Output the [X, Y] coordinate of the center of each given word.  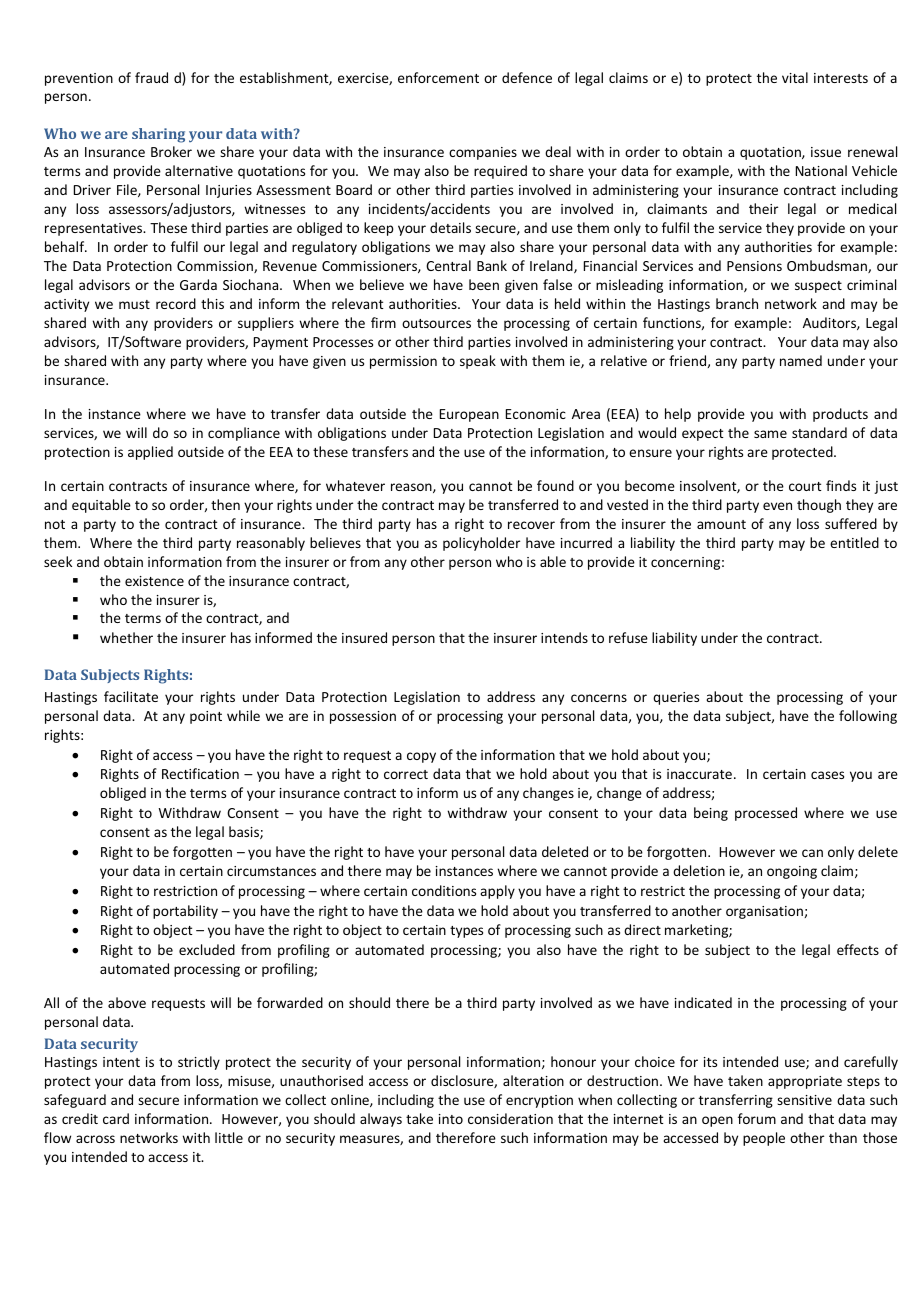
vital [795, 77]
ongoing [792, 872]
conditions [444, 890]
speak [478, 362]
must [134, 304]
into [451, 1119]
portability [185, 912]
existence [154, 581]
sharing [158, 135]
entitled [854, 542]
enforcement [438, 77]
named [801, 360]
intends [564, 637]
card [116, 1118]
